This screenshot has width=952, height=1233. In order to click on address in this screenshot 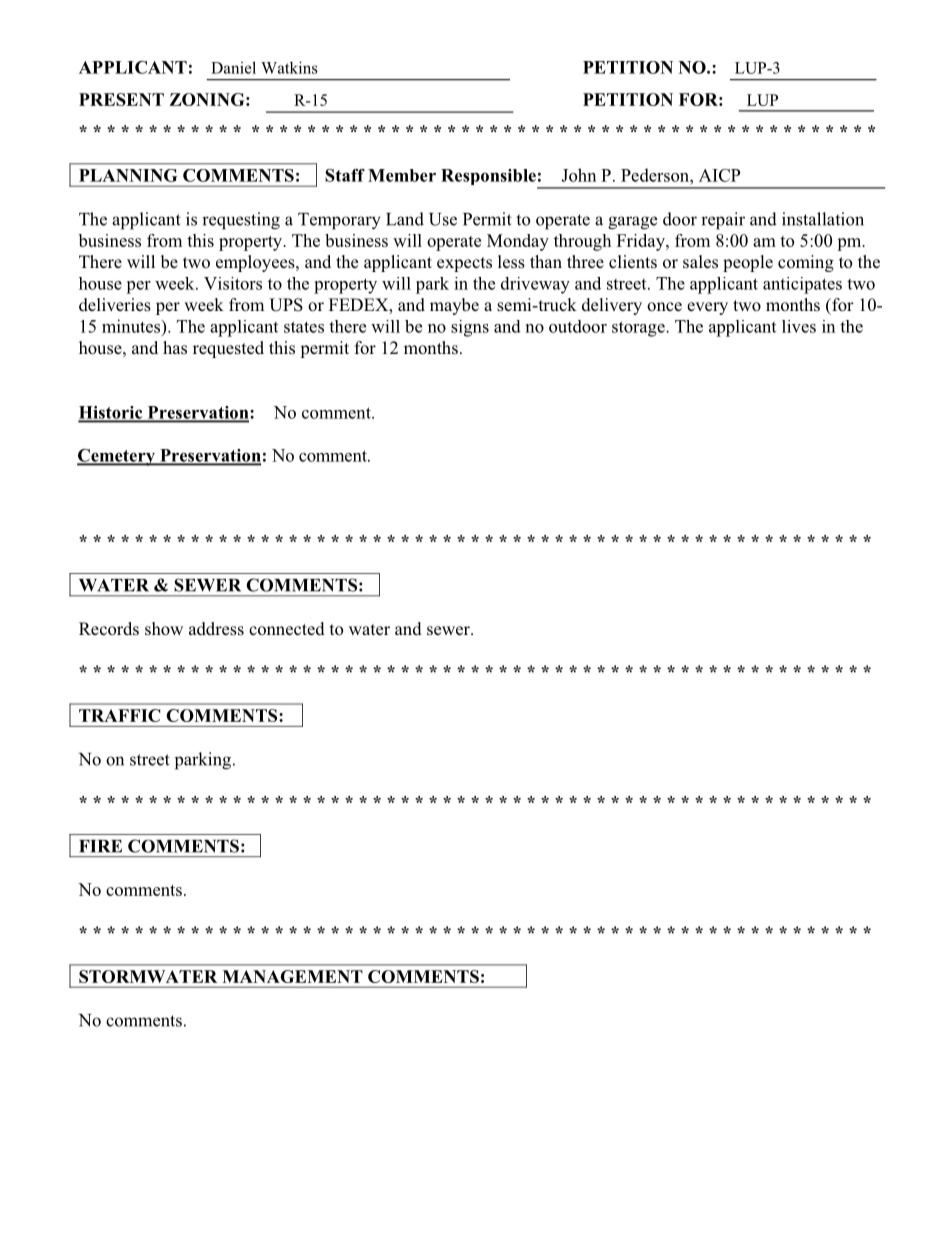, I will do `click(216, 629)`.
